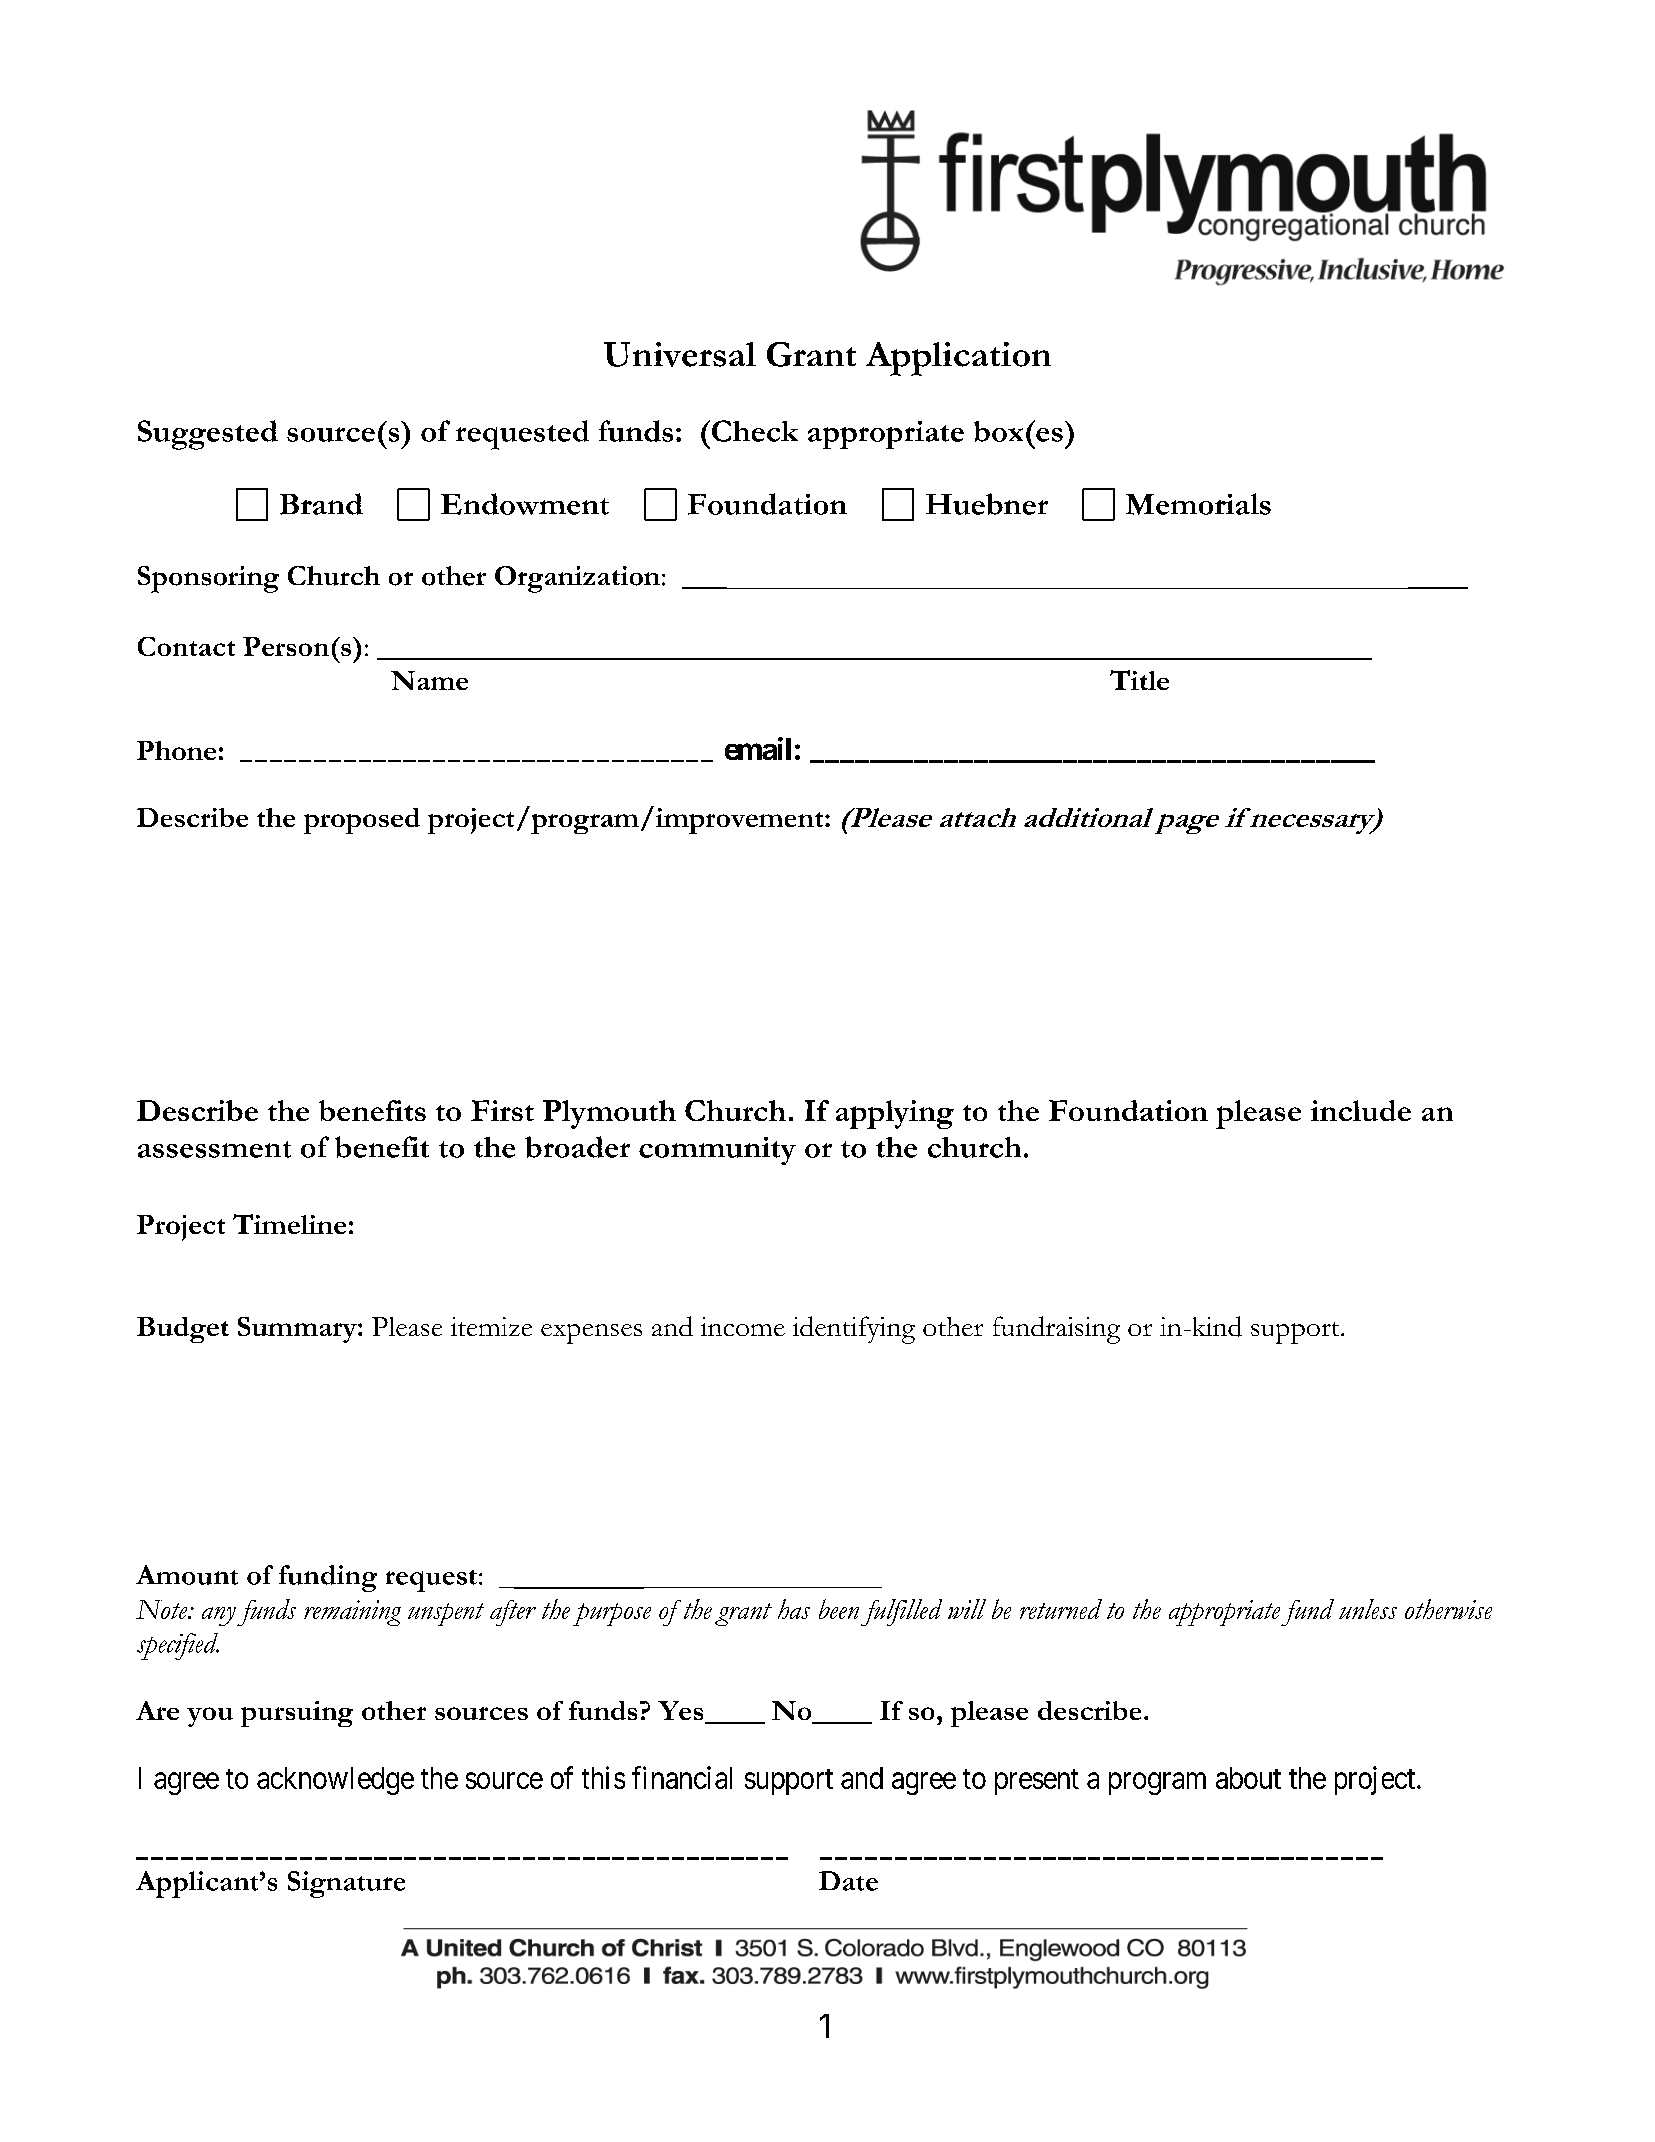 This screenshot has width=1655, height=2142. Describe the element at coordinates (214, 1149) in the screenshot. I see `assessment` at that location.
